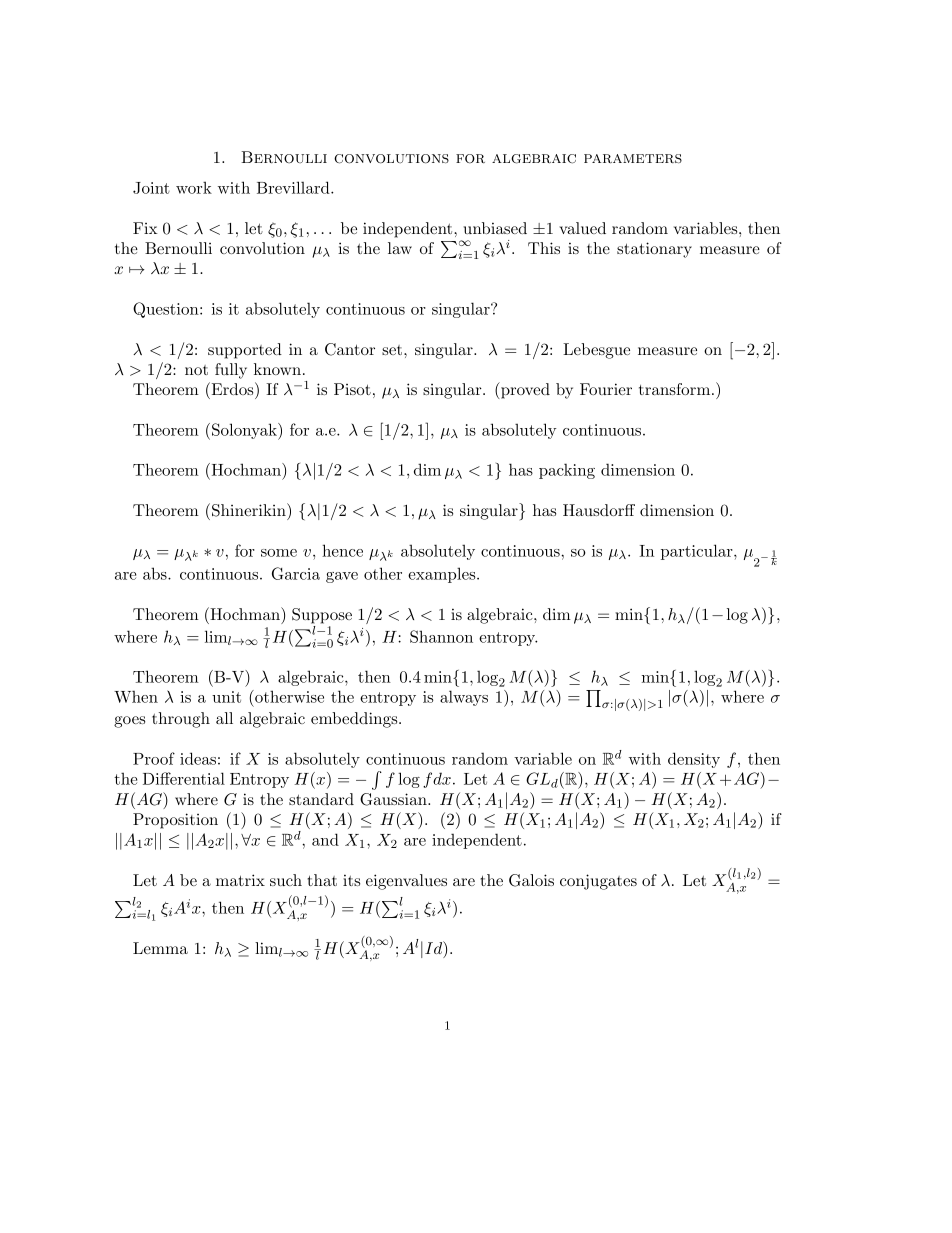 This document has width=952, height=1233. Describe the element at coordinates (698, 552) in the document. I see `particular` at that location.
